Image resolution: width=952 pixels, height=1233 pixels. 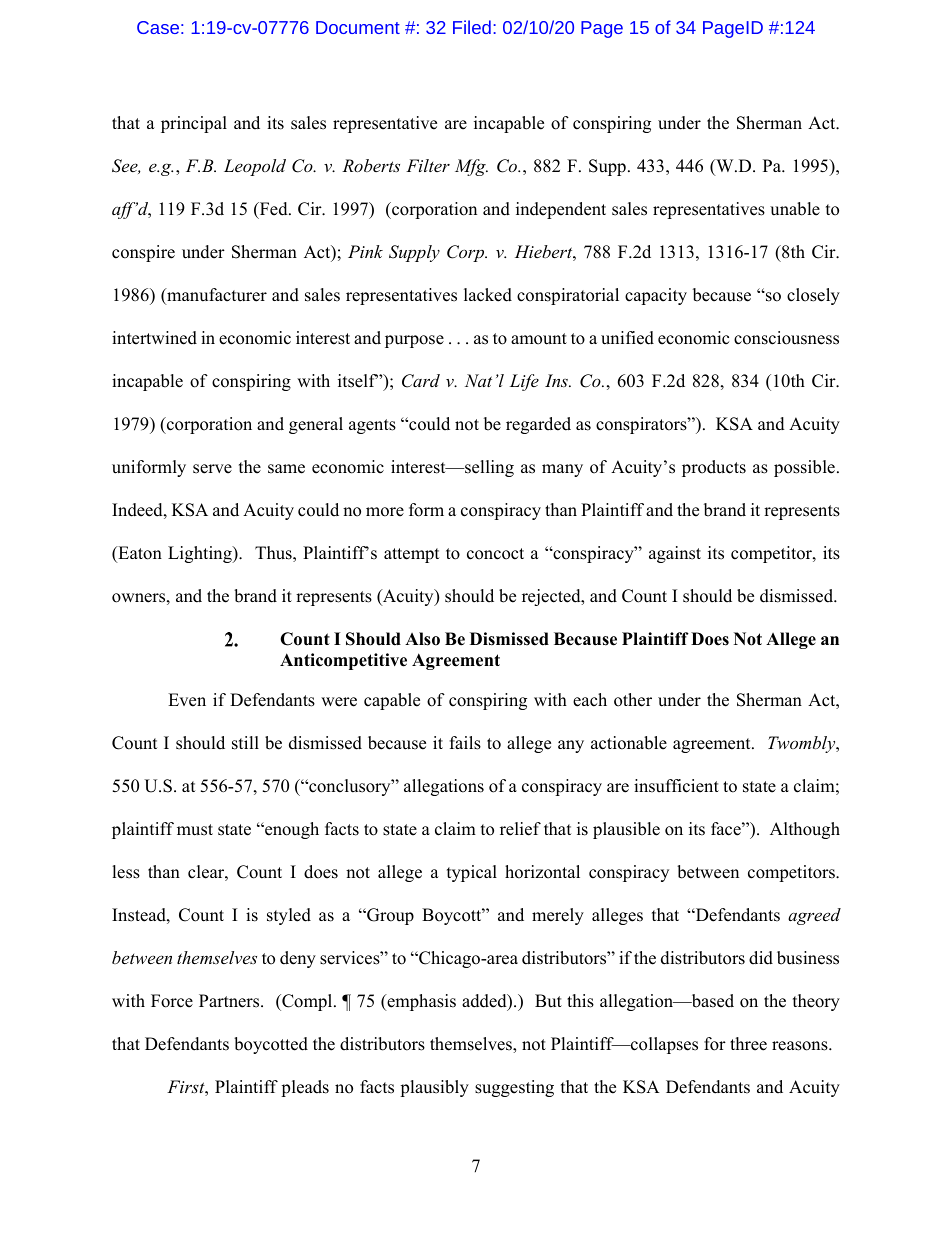 What do you see at coordinates (212, 469) in the document?
I see `serve` at bounding box center [212, 469].
